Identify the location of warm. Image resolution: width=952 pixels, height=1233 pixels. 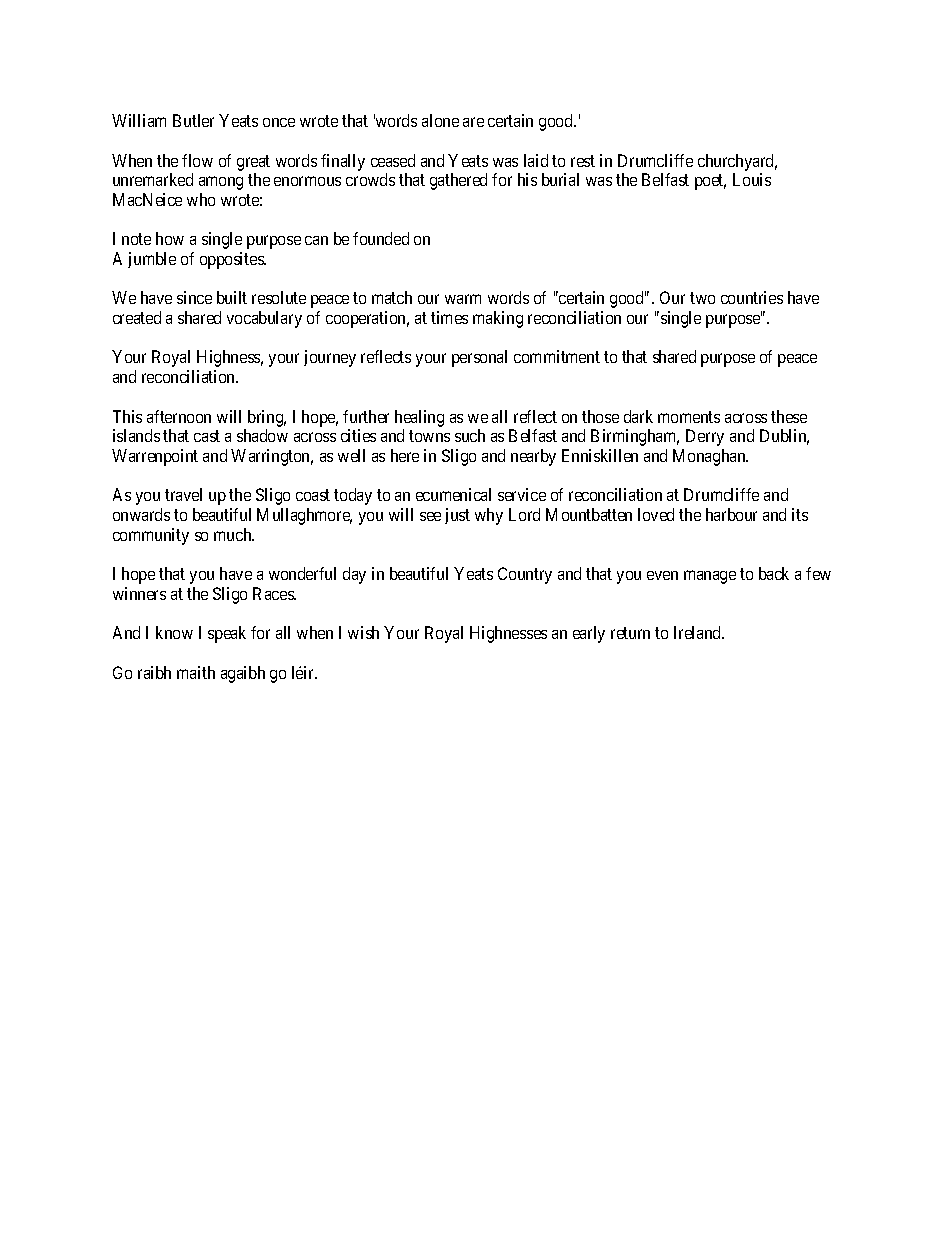
(463, 299).
